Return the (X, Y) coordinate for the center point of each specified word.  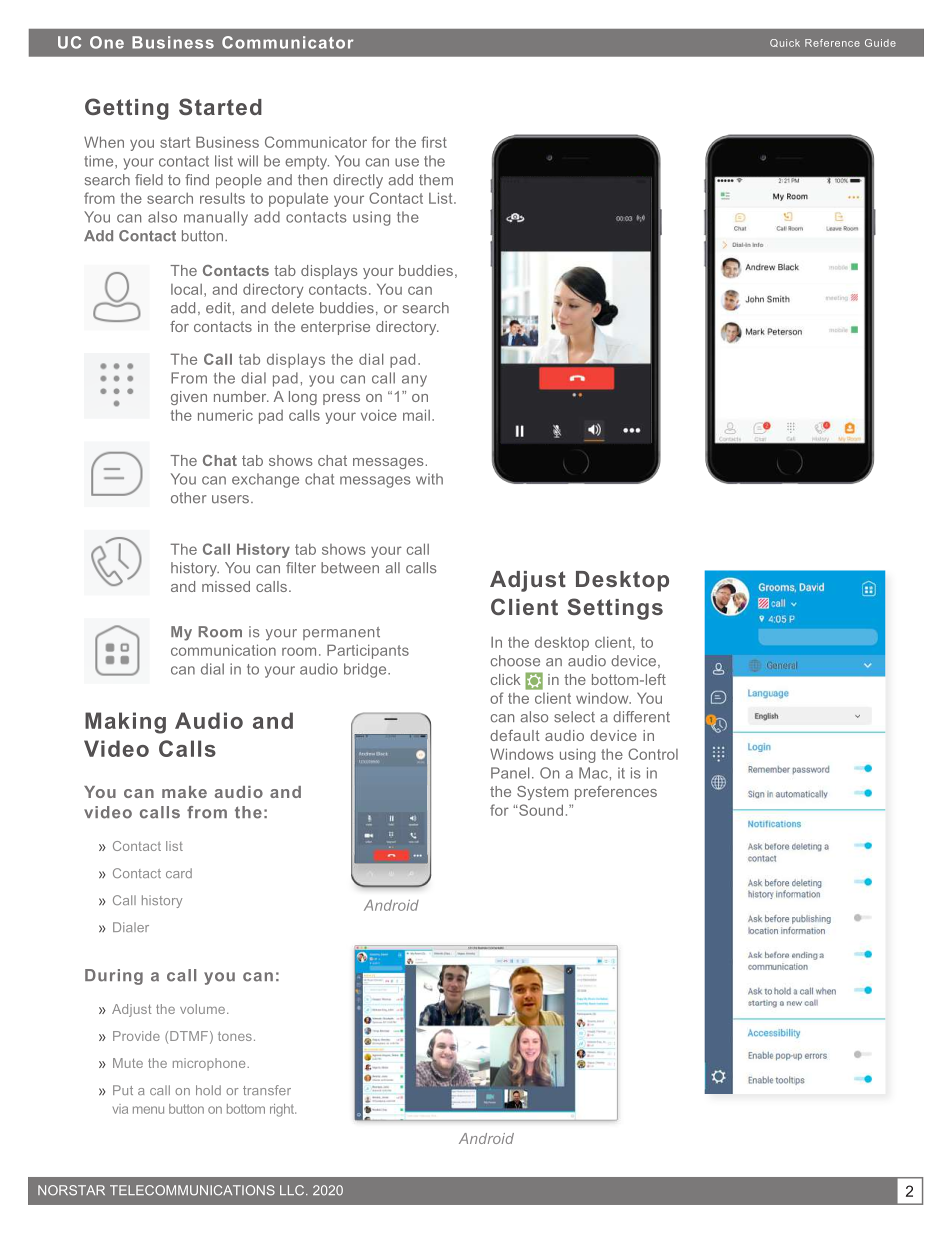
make (184, 792)
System (542, 793)
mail (416, 415)
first (434, 142)
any (414, 381)
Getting (127, 109)
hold (208, 1090)
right (283, 1110)
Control (653, 754)
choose (515, 661)
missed (226, 586)
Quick (785, 43)
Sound (540, 810)
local (186, 289)
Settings (615, 609)
